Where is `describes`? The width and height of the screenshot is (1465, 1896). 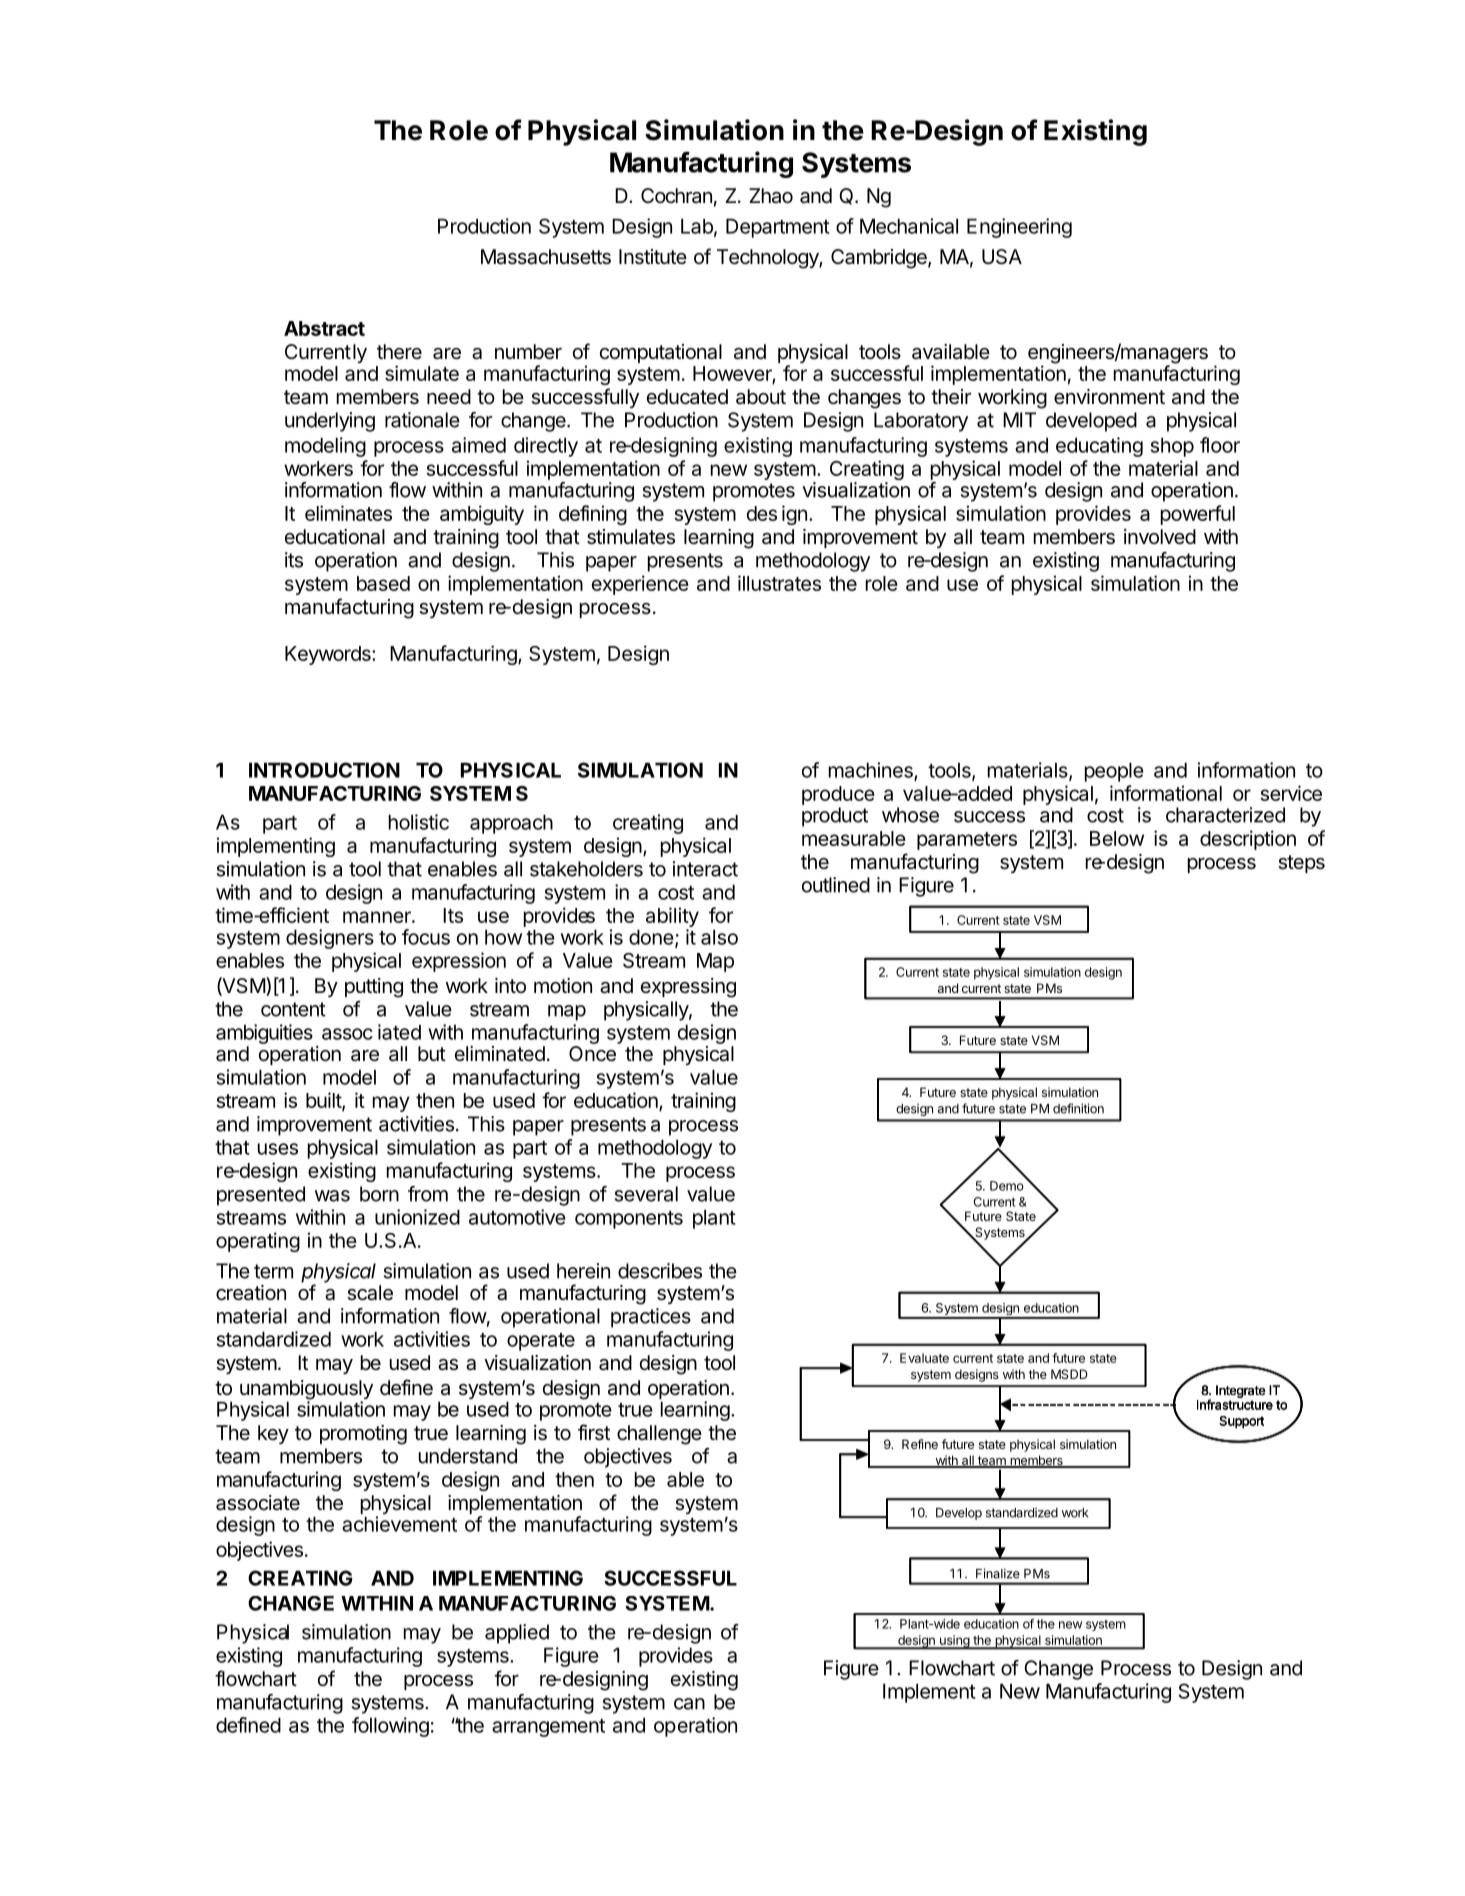
describes is located at coordinates (660, 1271).
